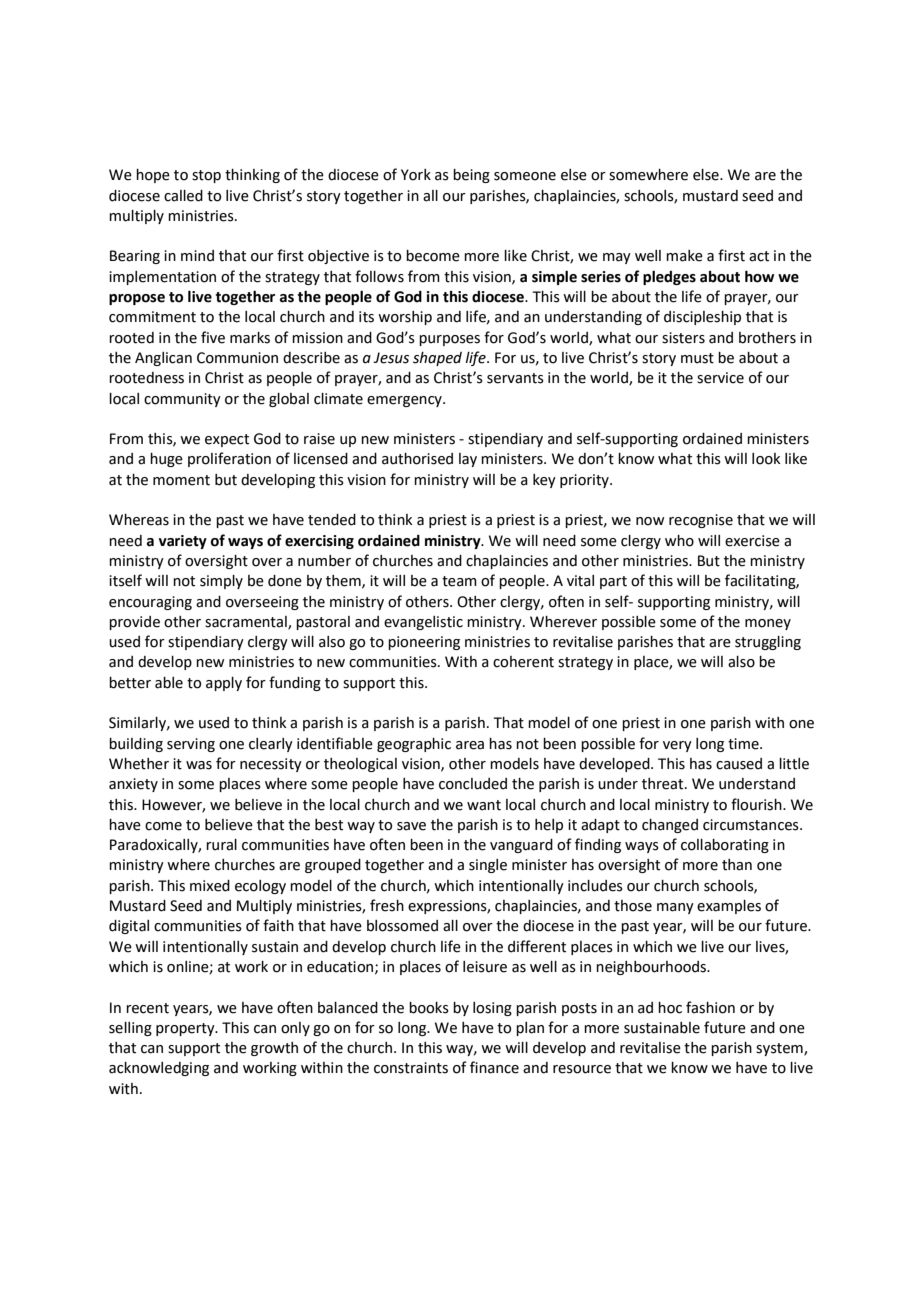 Image resolution: width=924 pixels, height=1308 pixels. What do you see at coordinates (684, 256) in the image?
I see `make` at bounding box center [684, 256].
